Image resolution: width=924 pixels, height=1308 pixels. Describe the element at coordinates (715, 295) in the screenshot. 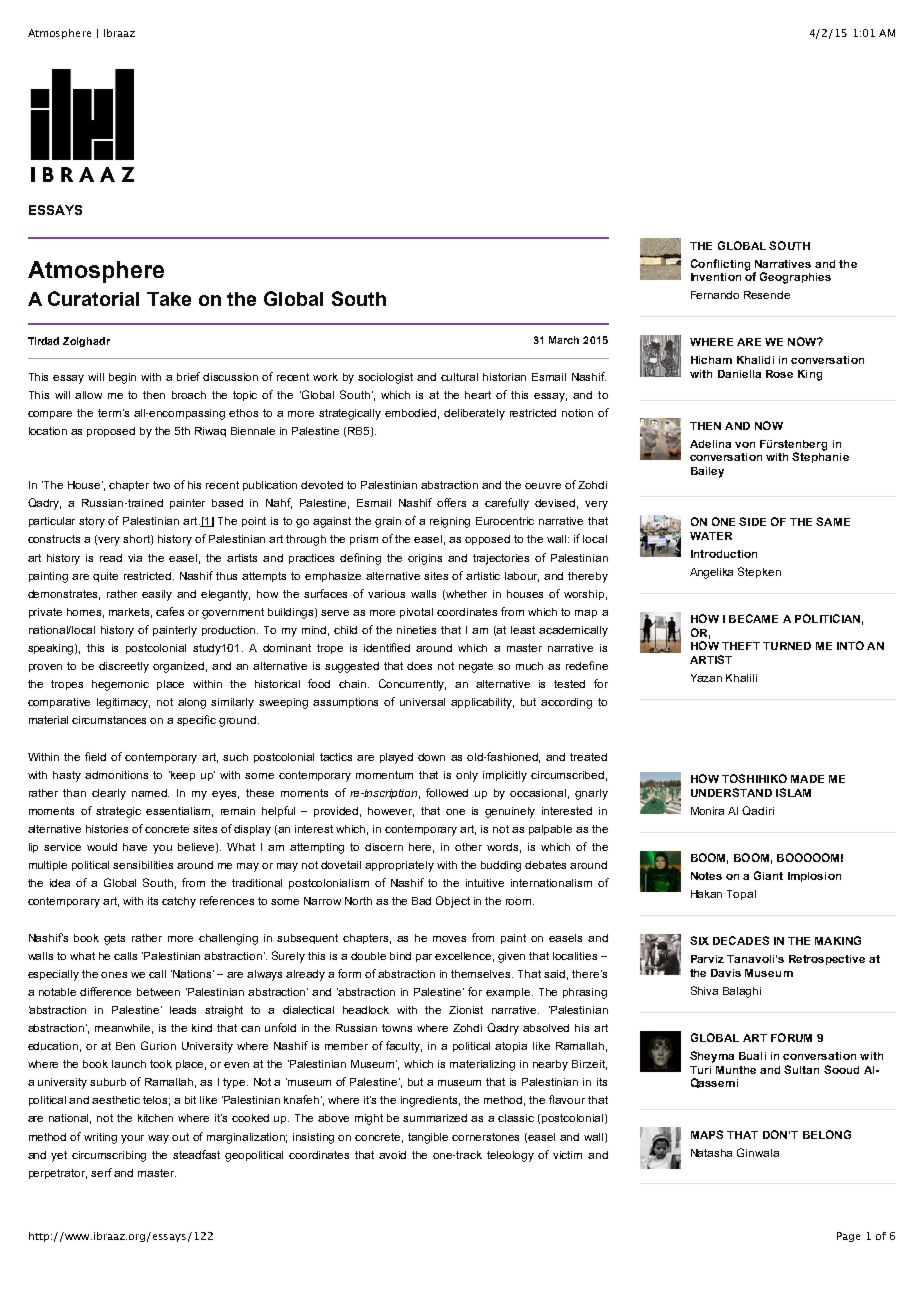

I see `Fernando` at that location.
